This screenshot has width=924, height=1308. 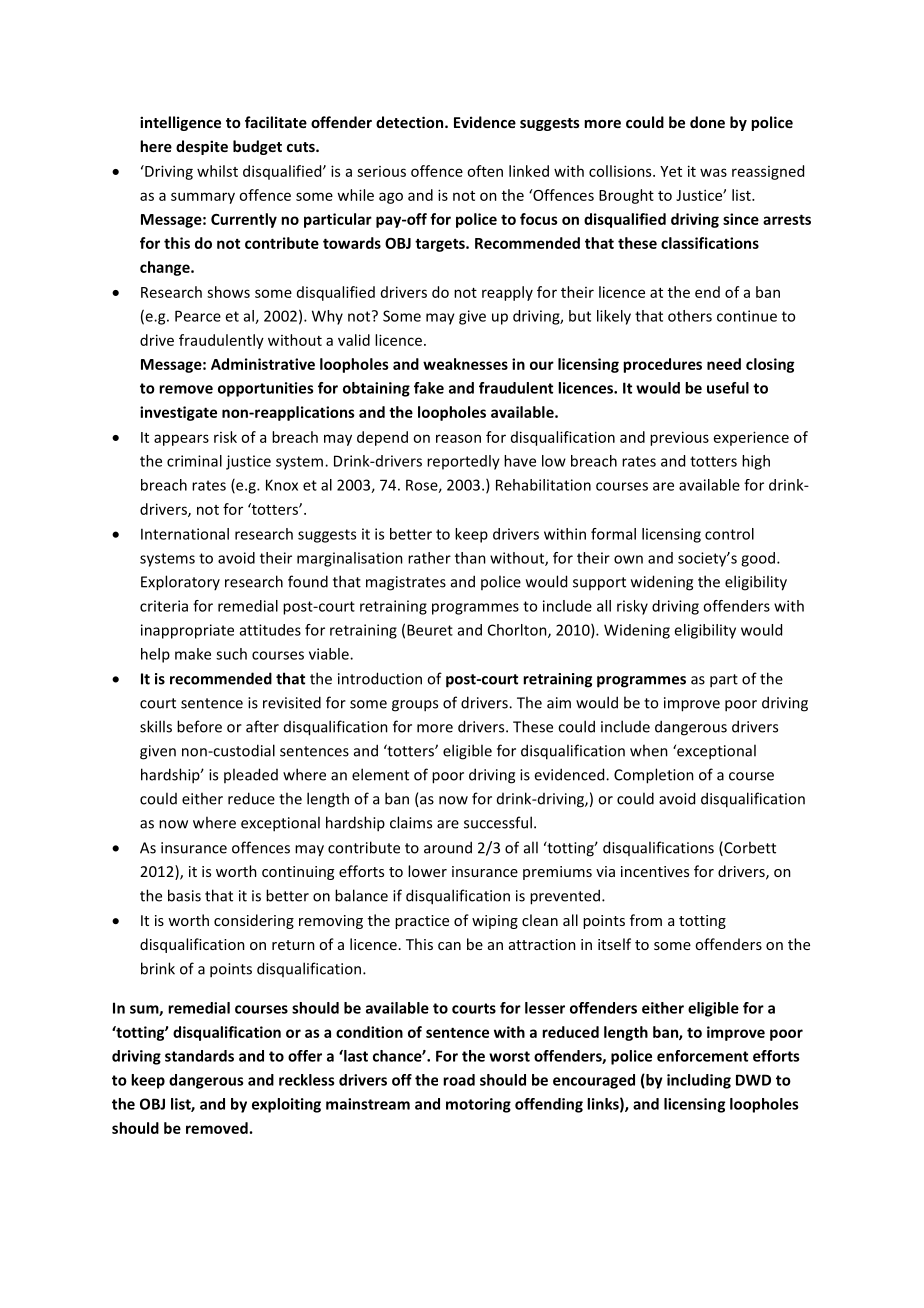 What do you see at coordinates (199, 1056) in the screenshot?
I see `standards` at bounding box center [199, 1056].
